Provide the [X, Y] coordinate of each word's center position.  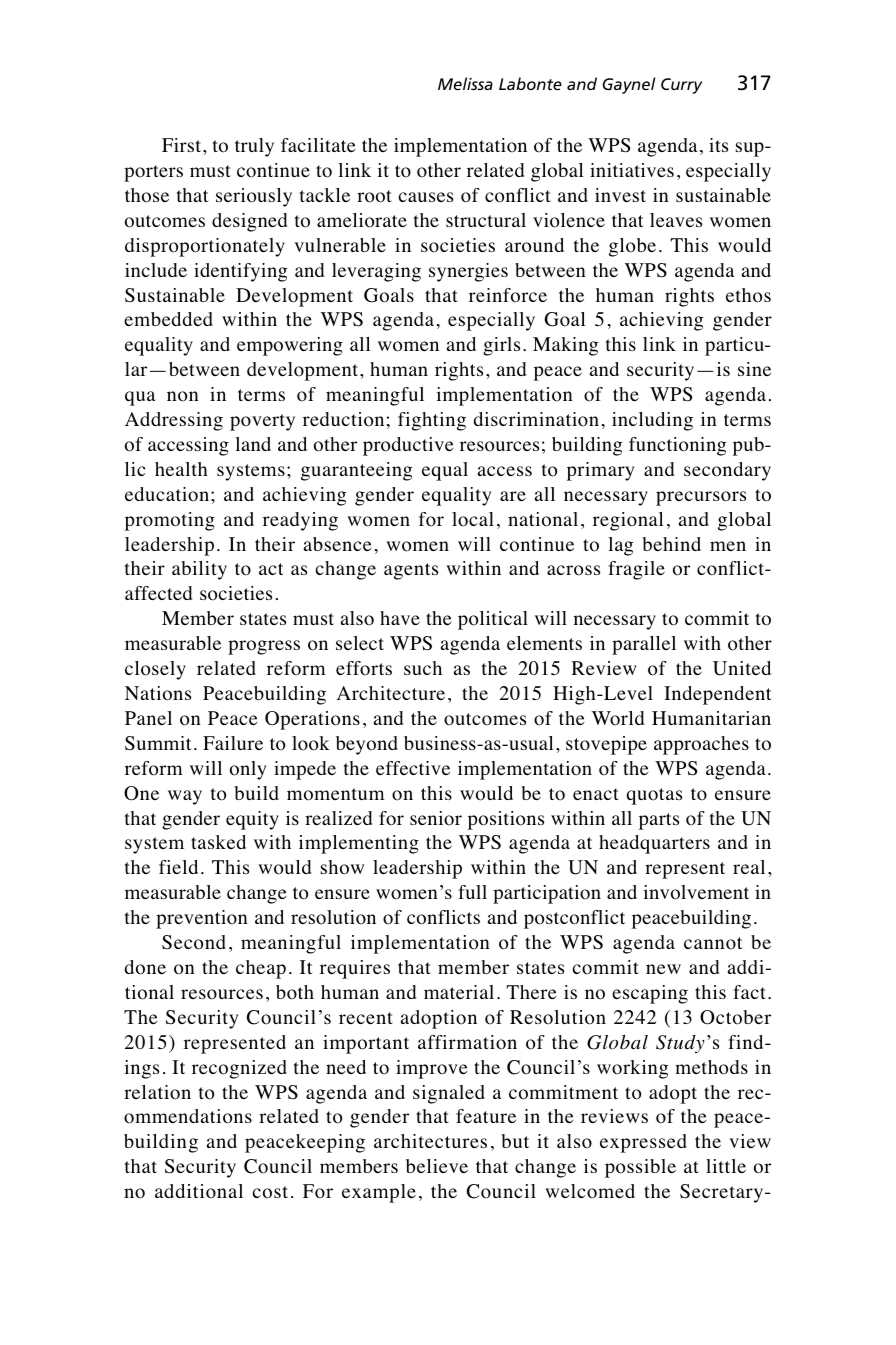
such [423, 668]
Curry [681, 86]
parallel [644, 645]
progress [264, 647]
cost [270, 1192]
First [183, 145]
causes [425, 197]
